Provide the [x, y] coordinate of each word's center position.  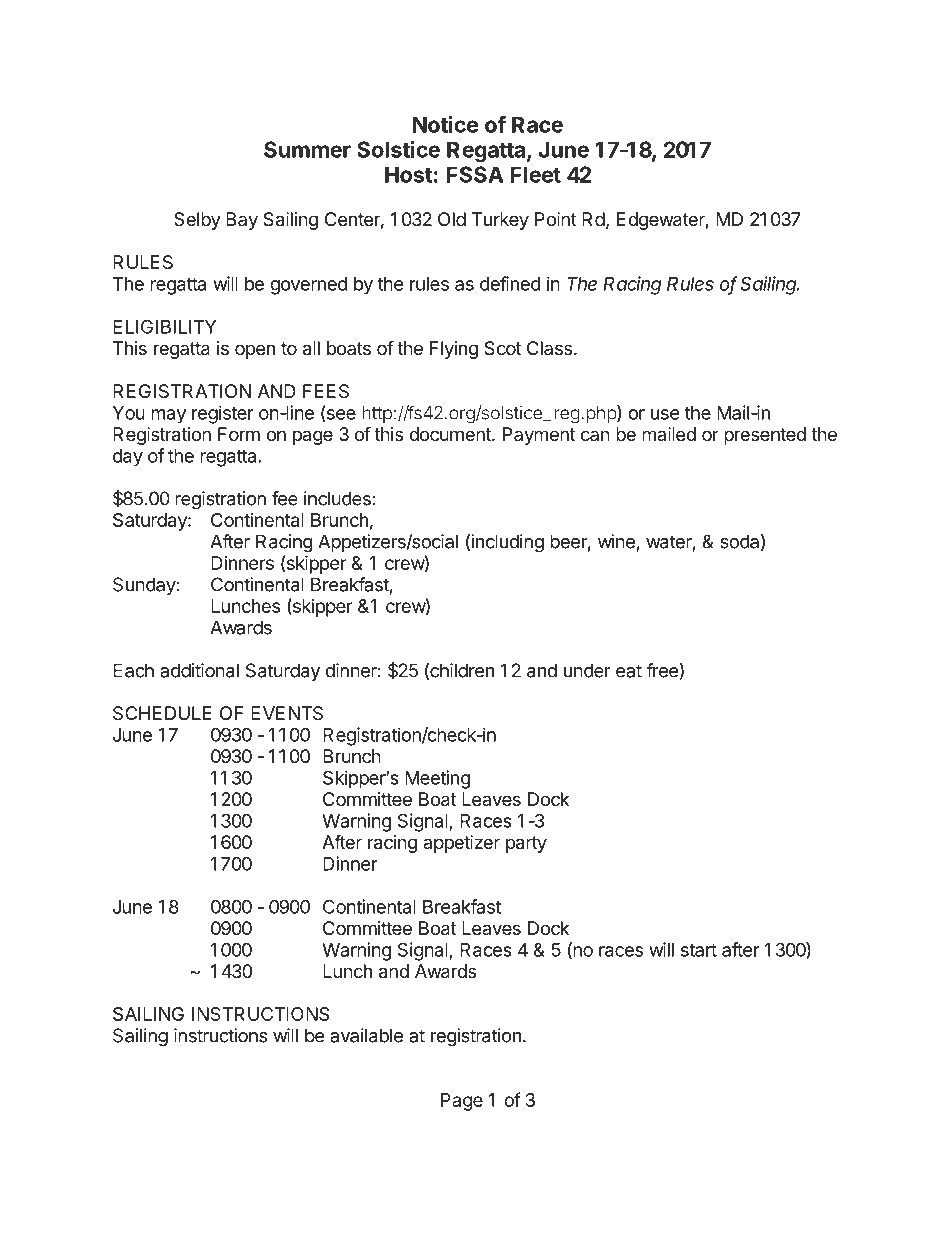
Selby [197, 221]
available [366, 1035]
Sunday [144, 586]
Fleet [536, 174]
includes [337, 498]
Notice [445, 124]
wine [616, 541]
